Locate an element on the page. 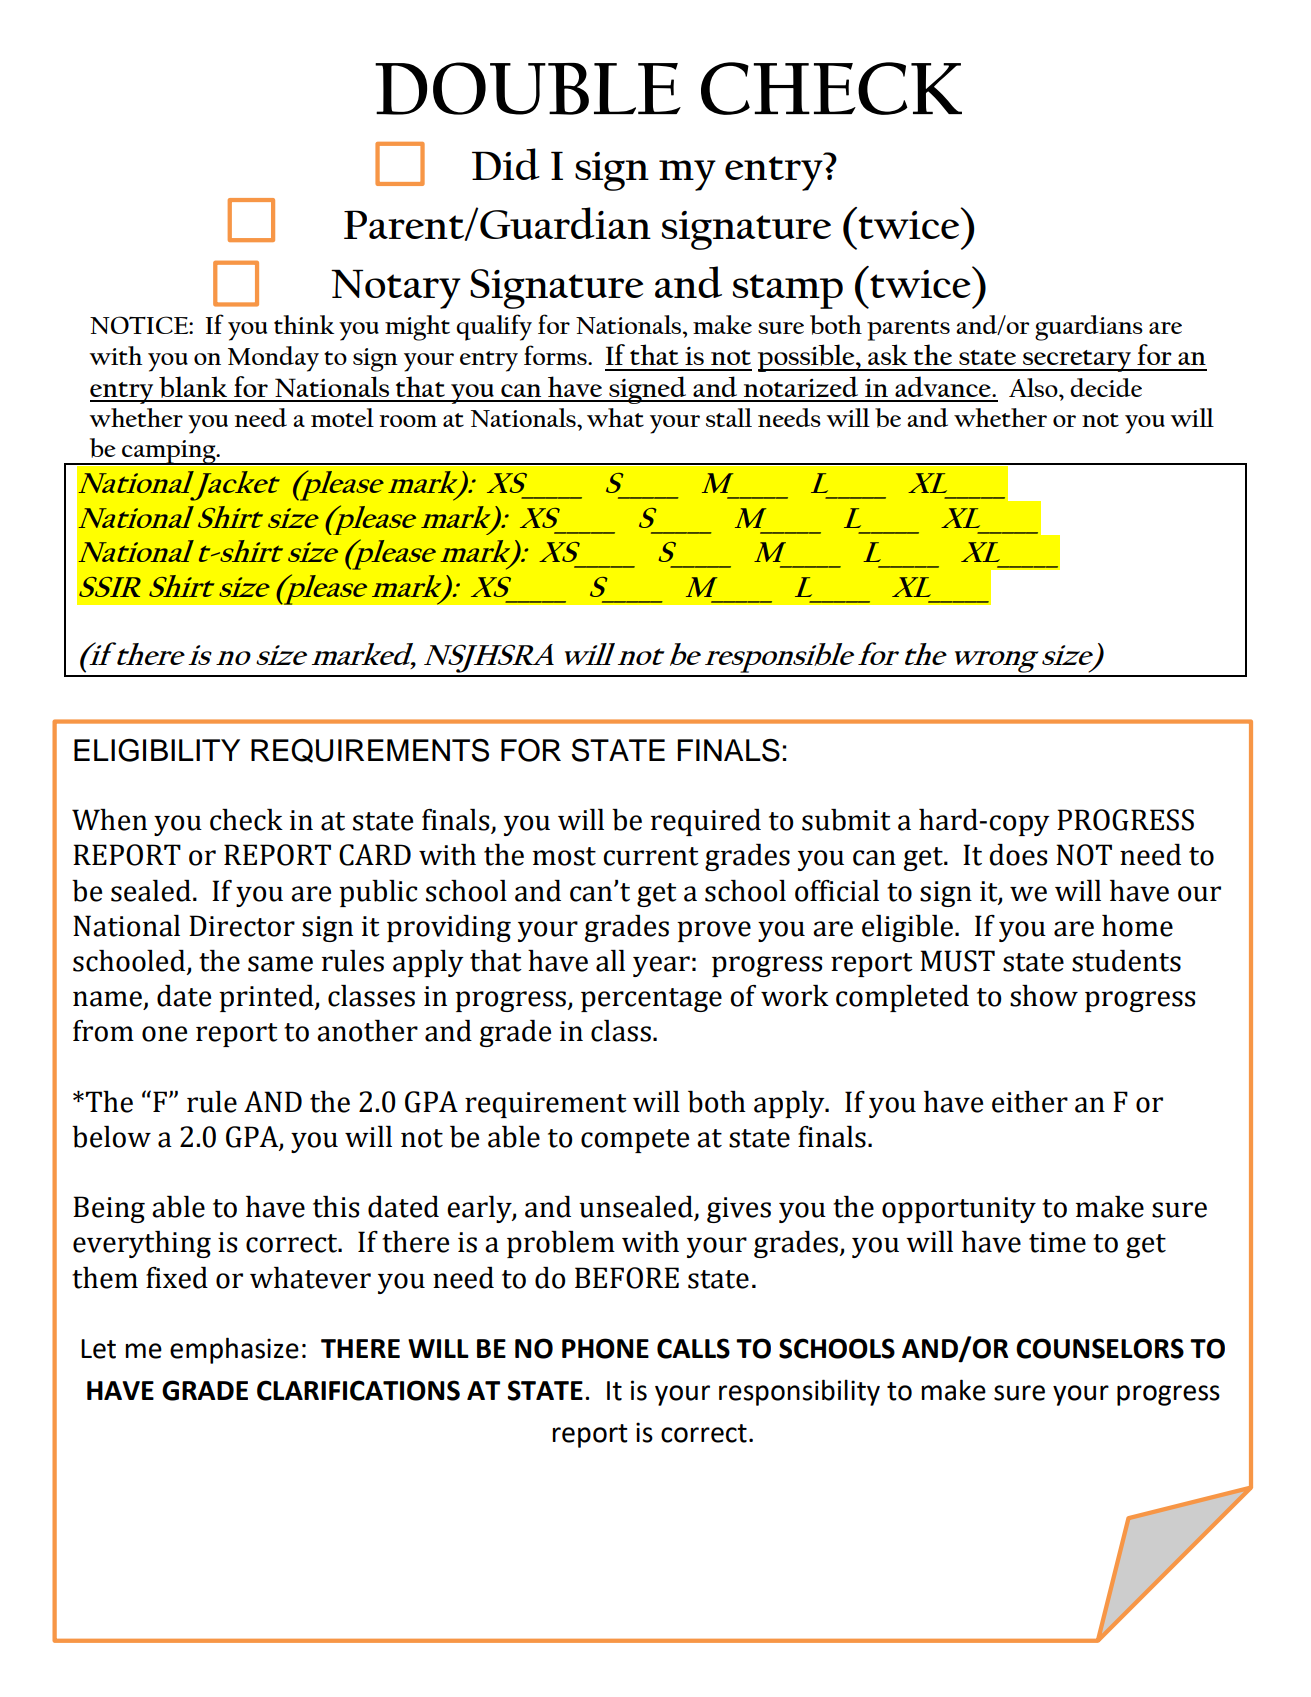  stamp is located at coordinates (788, 291).
